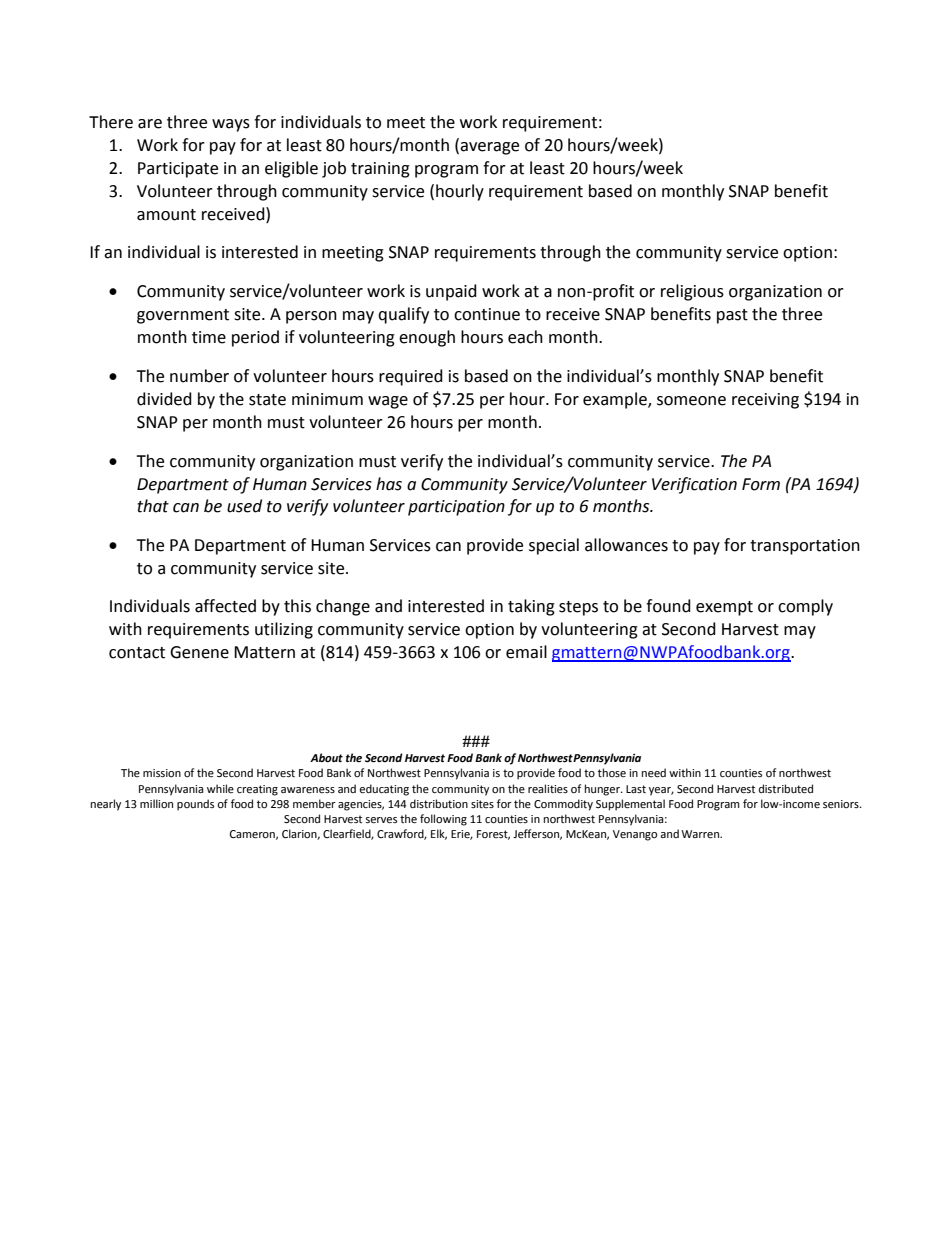 The width and height of the document is (952, 1233). Describe the element at coordinates (411, 377) in the document. I see `required` at that location.
